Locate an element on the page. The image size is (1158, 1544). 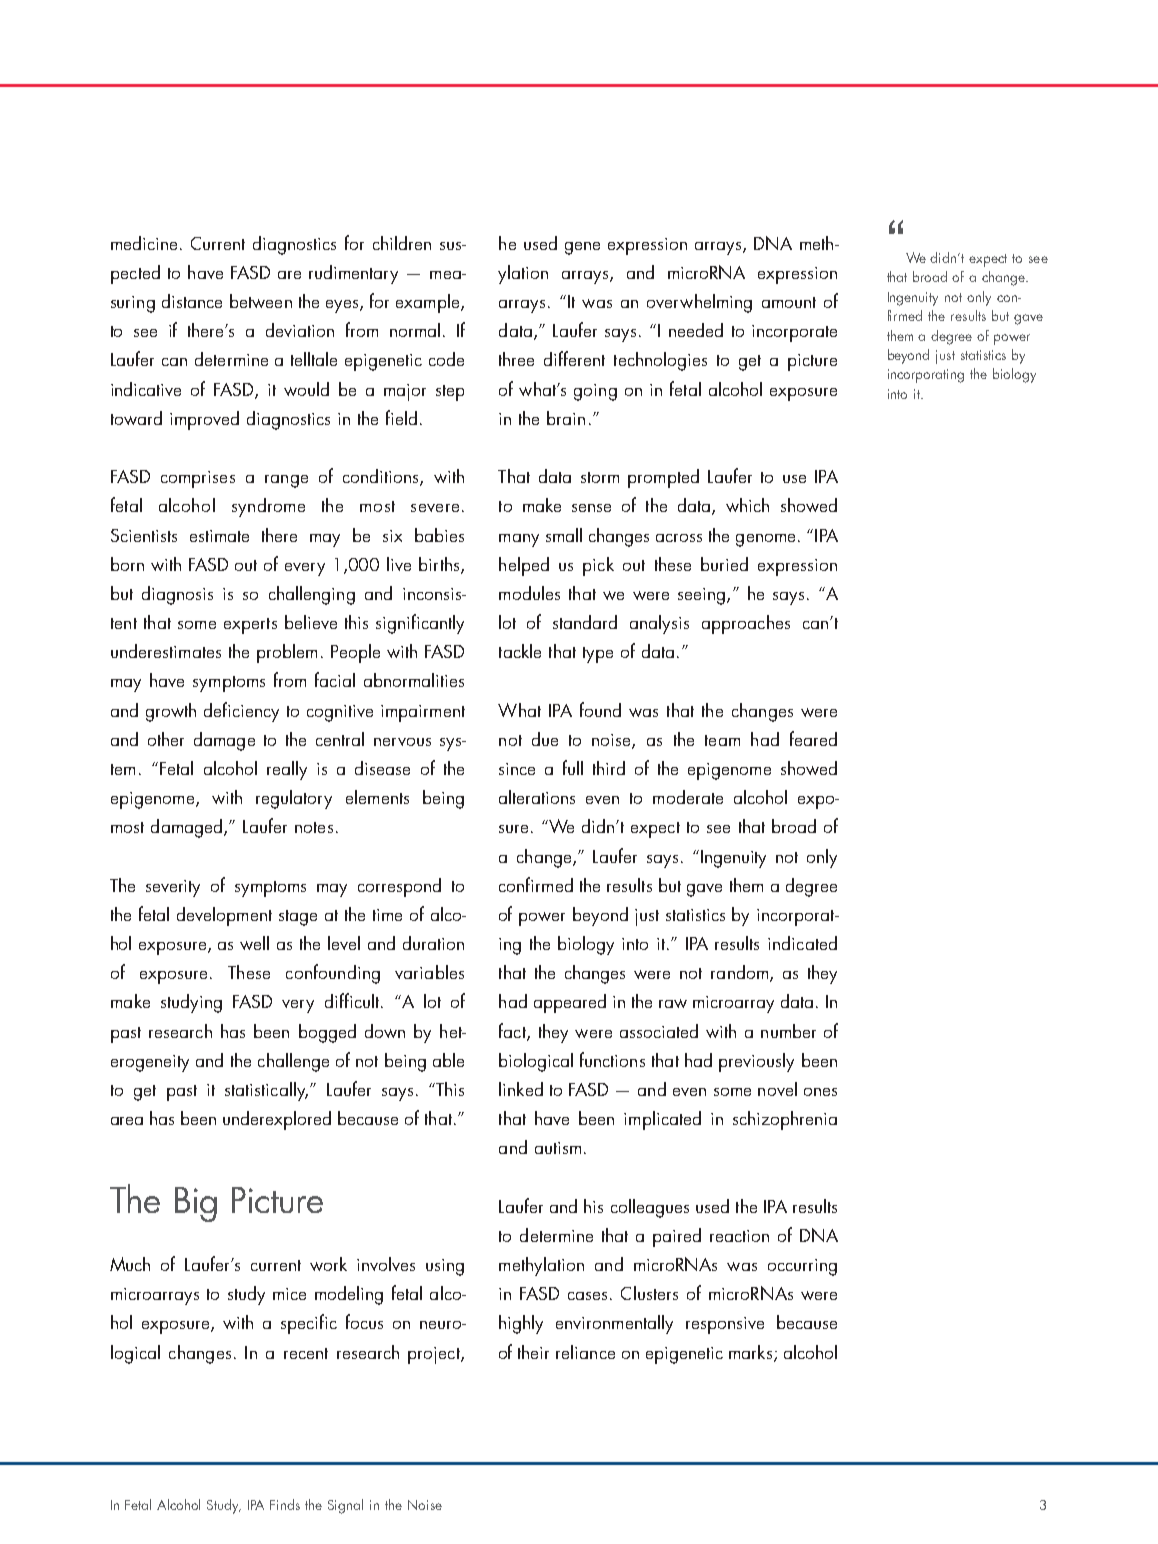
previously is located at coordinates (756, 1062).
